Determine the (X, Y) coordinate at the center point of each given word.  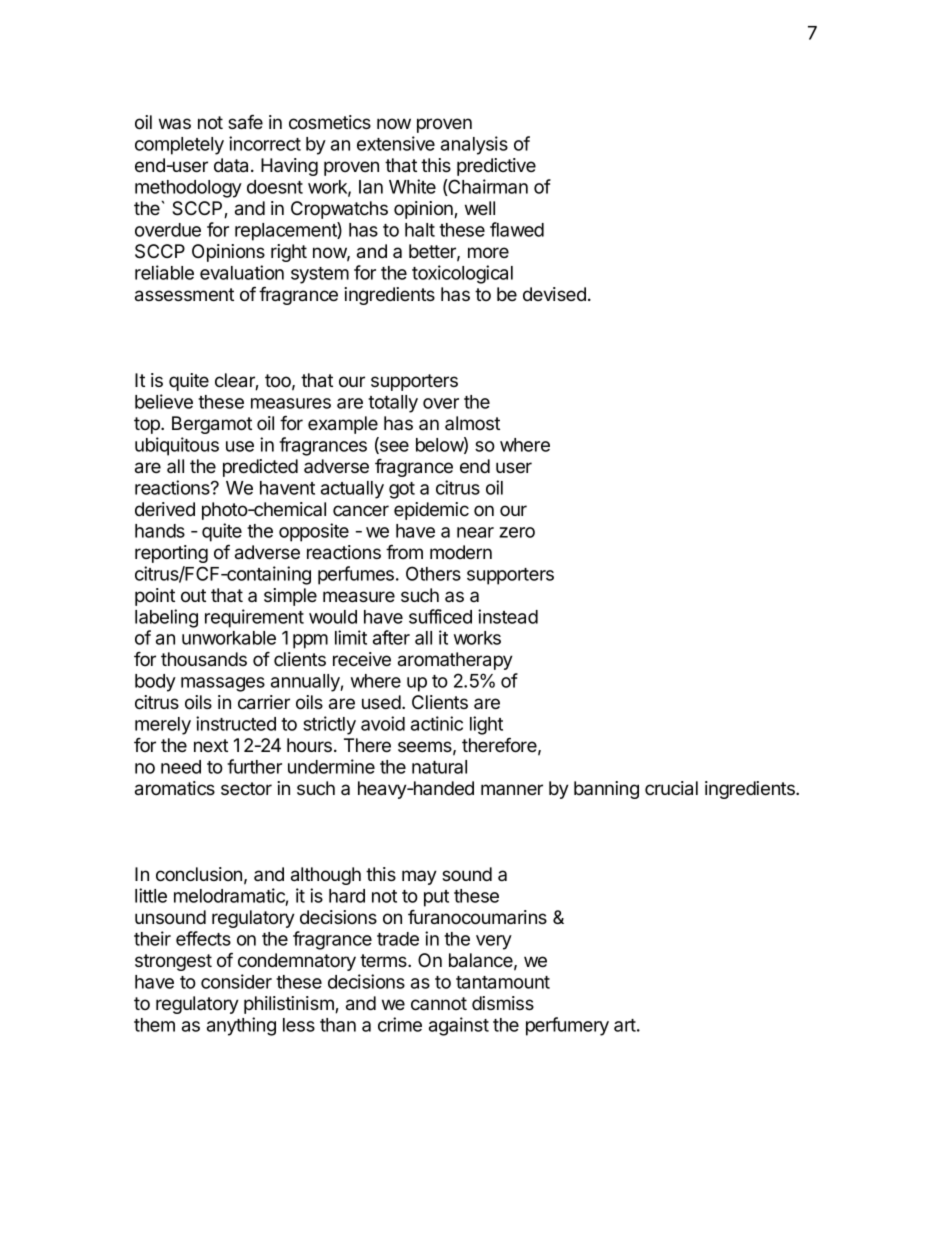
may (419, 877)
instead (508, 616)
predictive (496, 167)
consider (236, 981)
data (233, 165)
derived (165, 509)
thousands (204, 659)
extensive (396, 143)
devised (554, 294)
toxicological (462, 274)
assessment (184, 295)
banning (606, 790)
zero (517, 532)
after (391, 637)
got (402, 490)
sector (246, 788)
